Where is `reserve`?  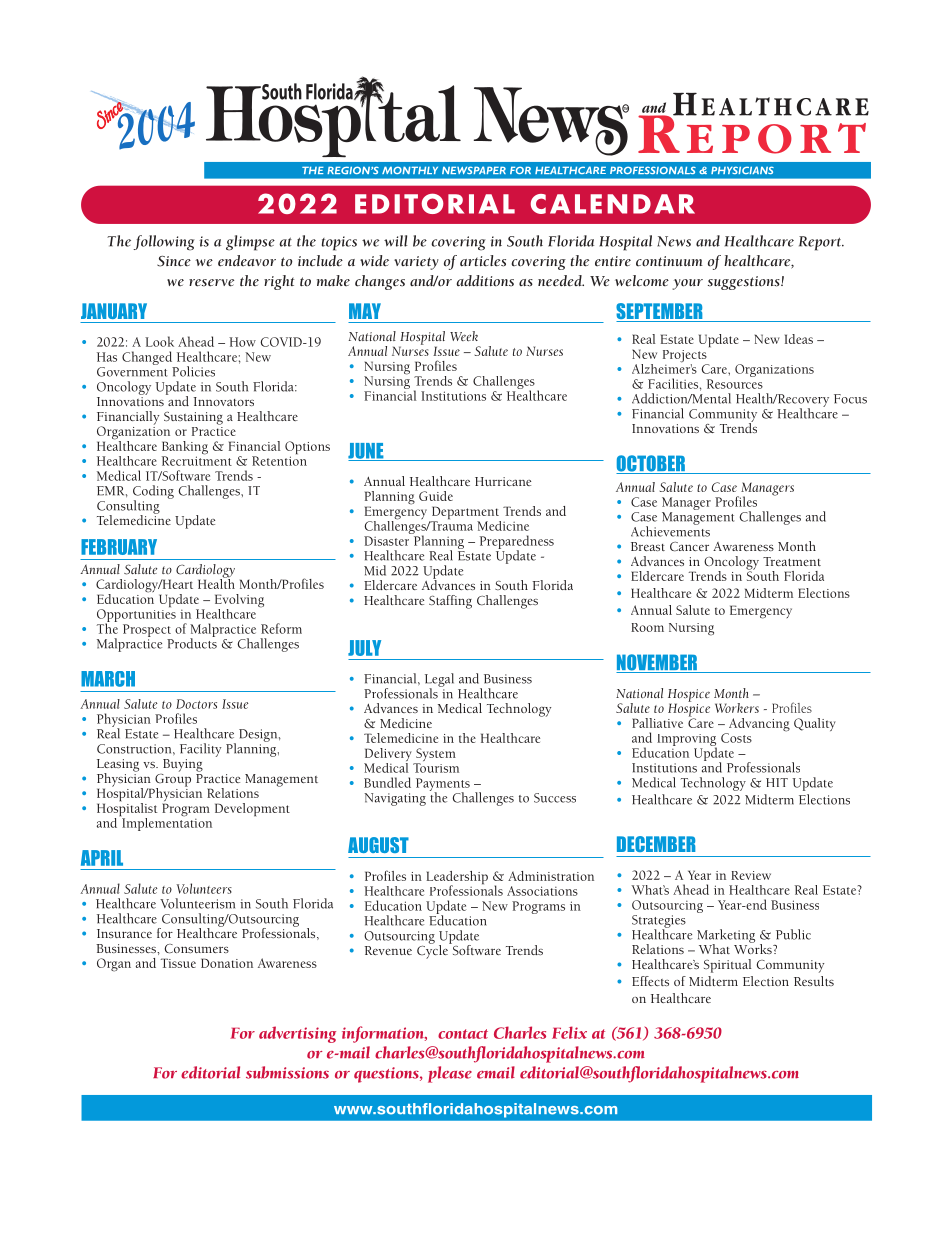
reserve is located at coordinates (211, 283).
